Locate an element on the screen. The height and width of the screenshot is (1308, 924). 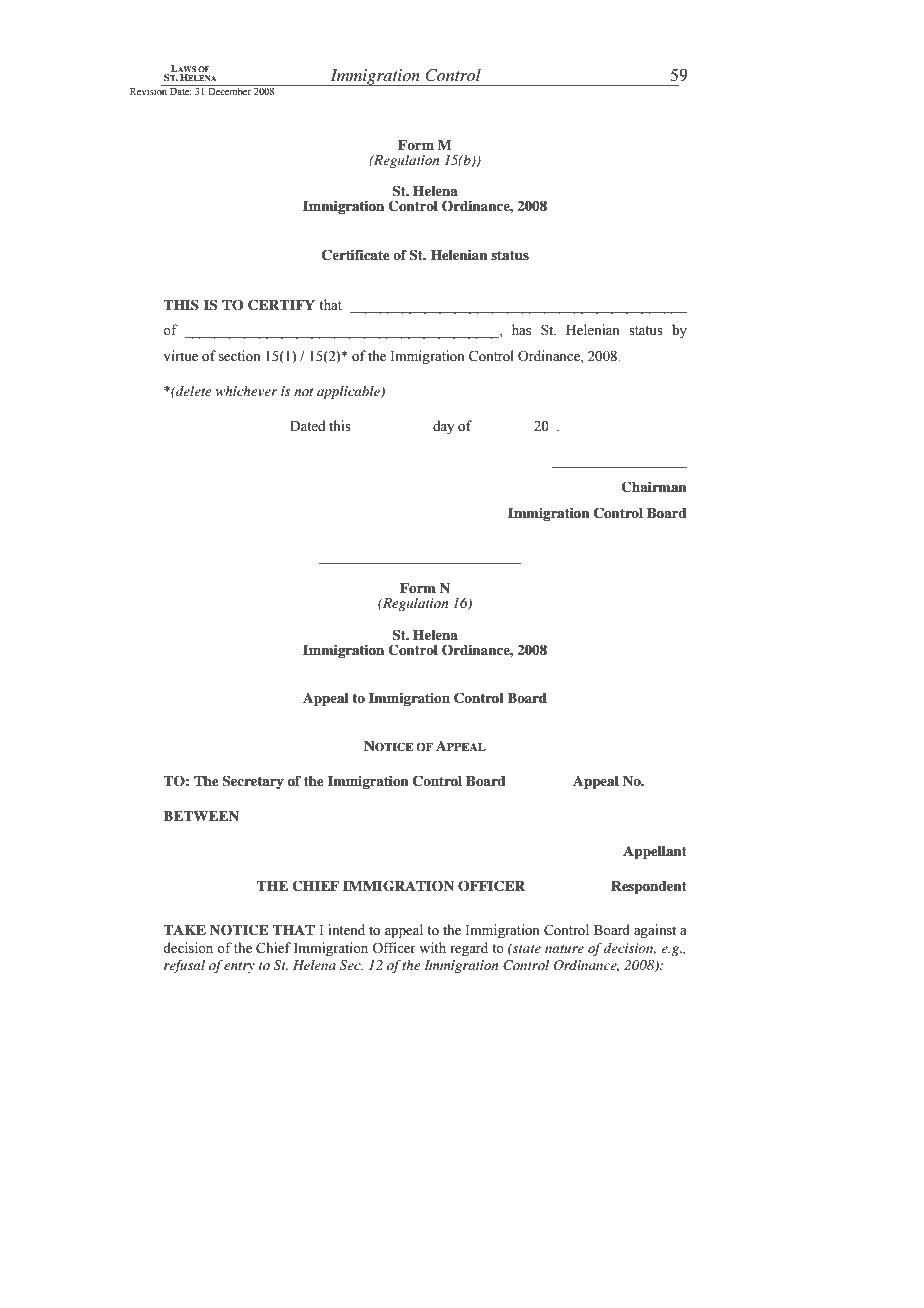
Chairman is located at coordinates (654, 487).
